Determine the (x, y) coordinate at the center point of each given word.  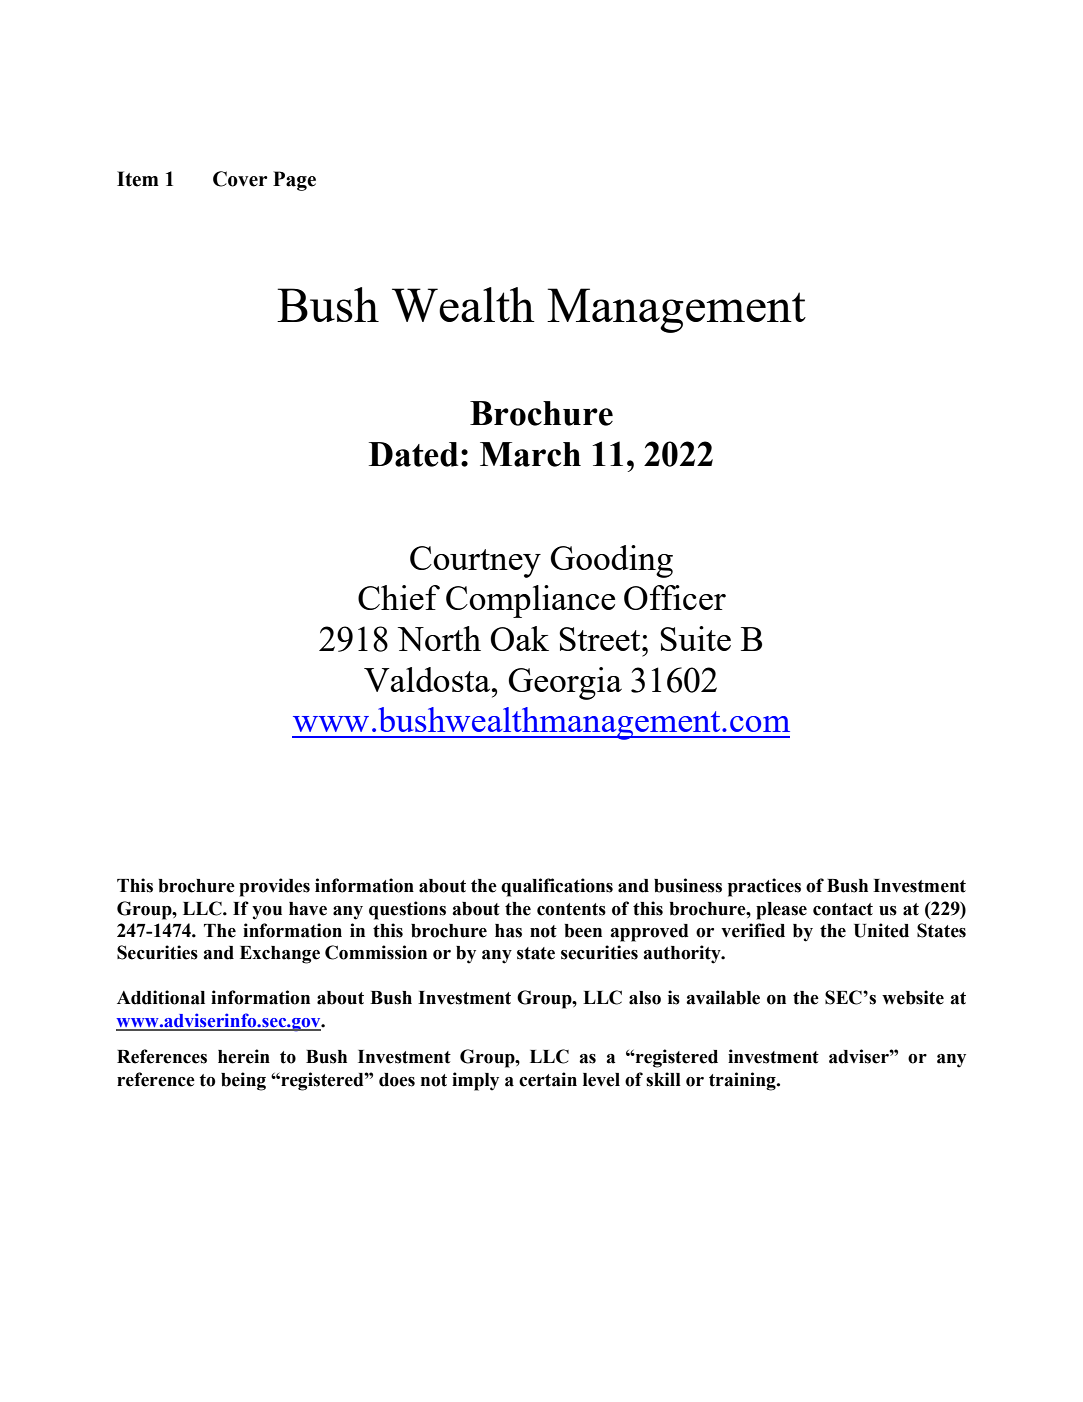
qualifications (557, 887)
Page (294, 181)
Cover (240, 179)
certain (548, 1079)
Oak (520, 638)
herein (244, 1056)
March (530, 454)
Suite (695, 638)
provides (274, 887)
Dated (413, 454)
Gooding (611, 561)
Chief (399, 597)
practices (764, 887)
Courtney (475, 562)
